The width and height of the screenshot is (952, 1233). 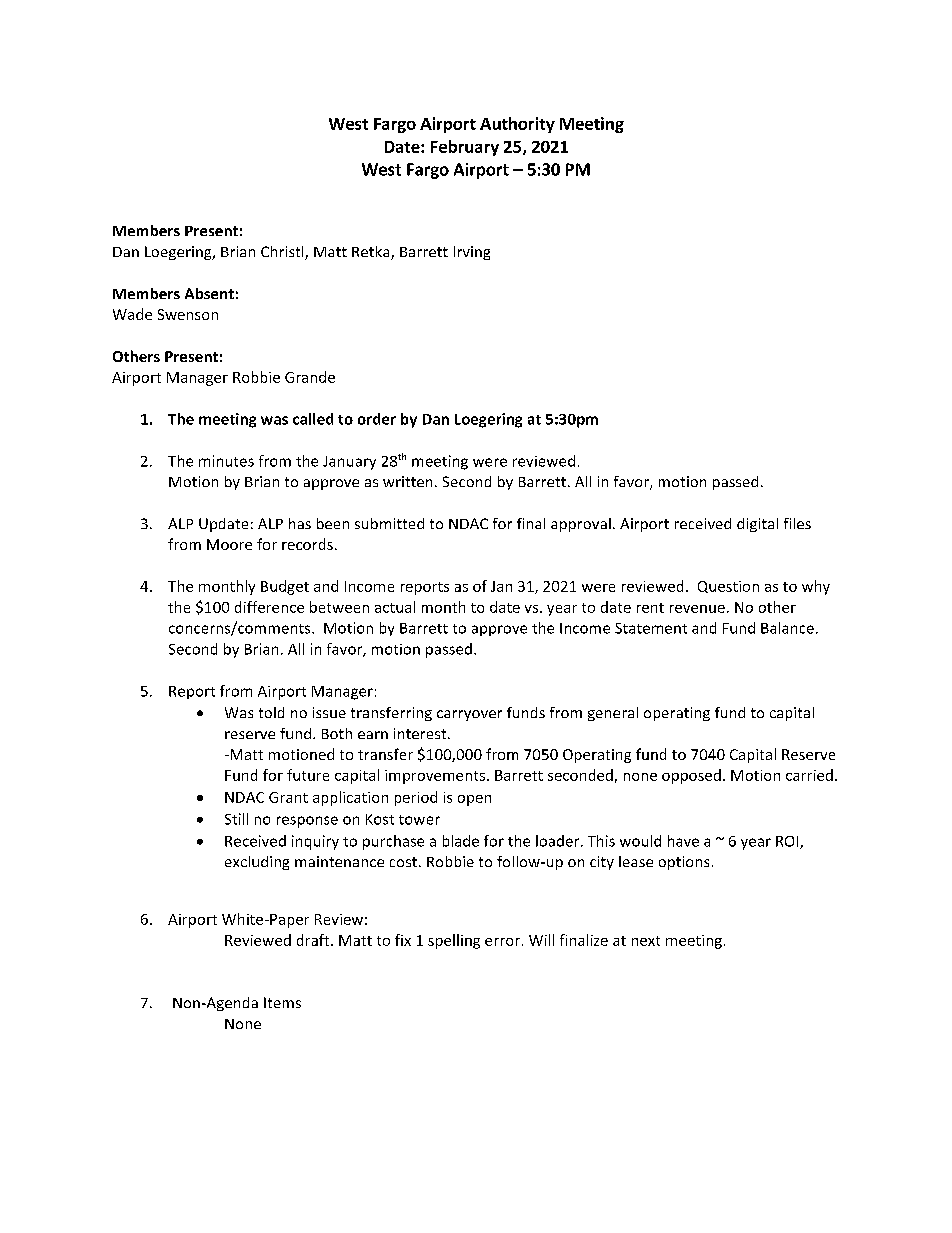 I want to click on February, so click(x=465, y=148).
